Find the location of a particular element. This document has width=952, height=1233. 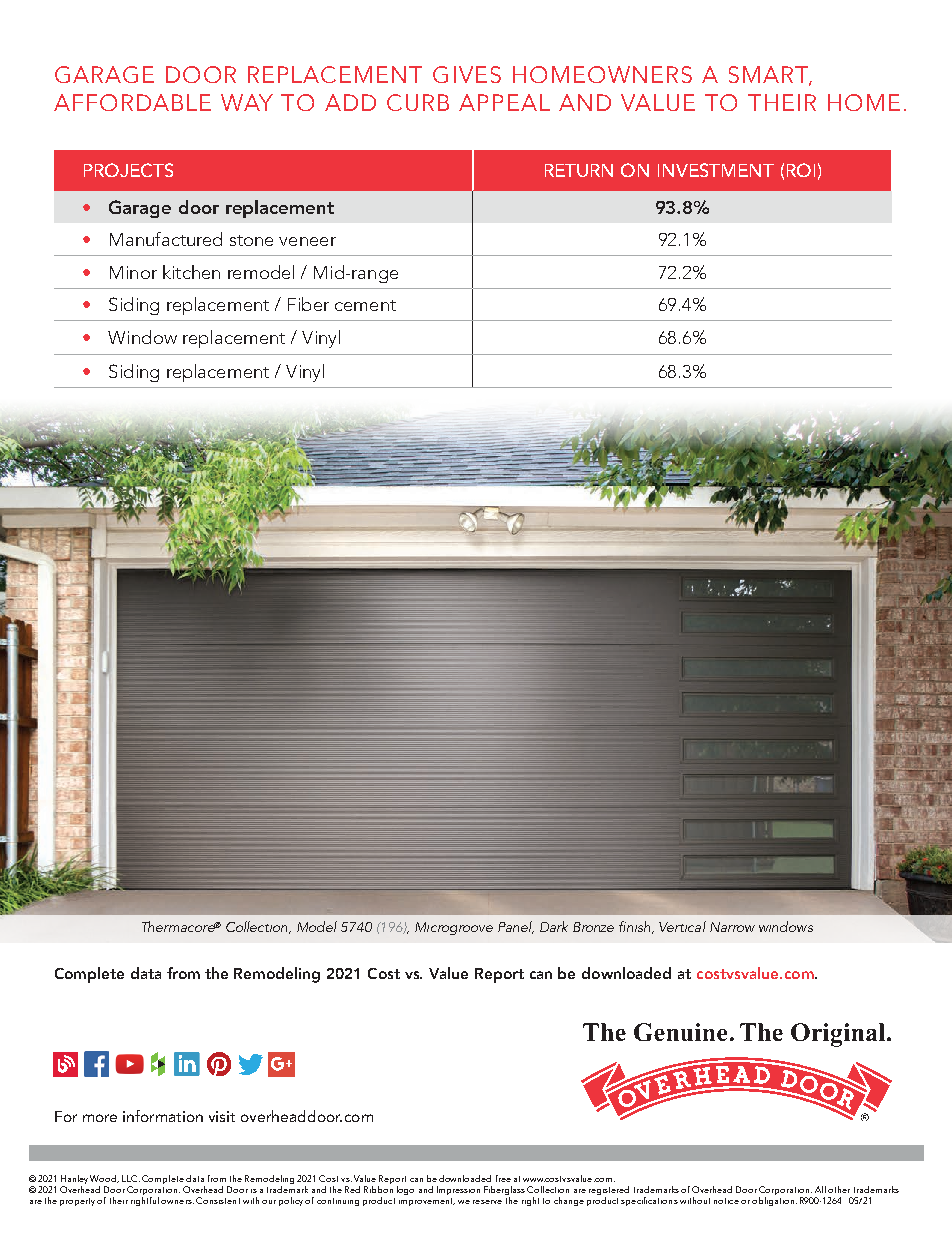

Impression is located at coordinates (458, 1190).
